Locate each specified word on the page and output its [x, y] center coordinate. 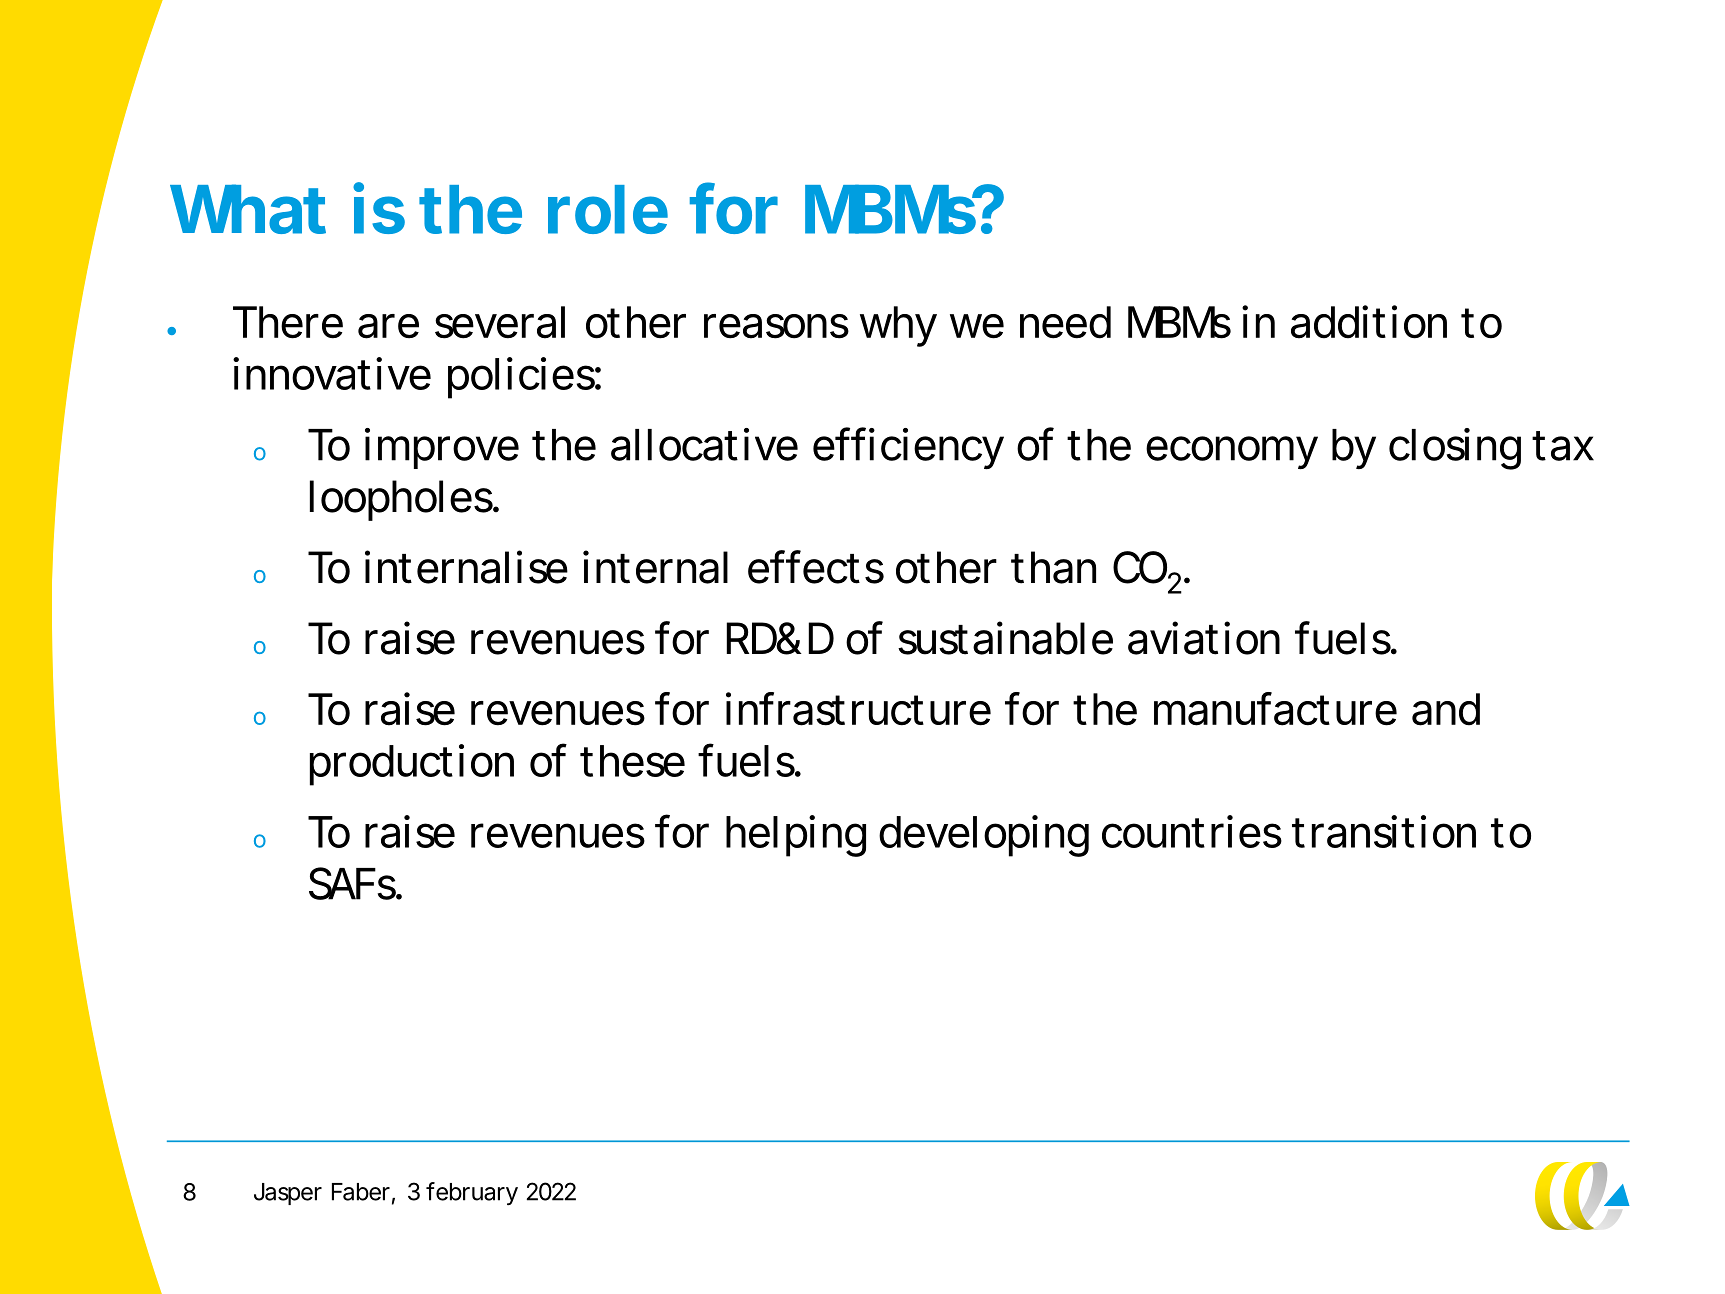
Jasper [288, 1194]
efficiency [908, 448]
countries [1192, 831]
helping [796, 836]
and [1446, 709]
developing [984, 836]
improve [442, 448]
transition [1384, 831]
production [412, 765]
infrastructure [858, 709]
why [898, 326]
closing [1455, 449]
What [248, 209]
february [472, 1193]
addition [1369, 322]
